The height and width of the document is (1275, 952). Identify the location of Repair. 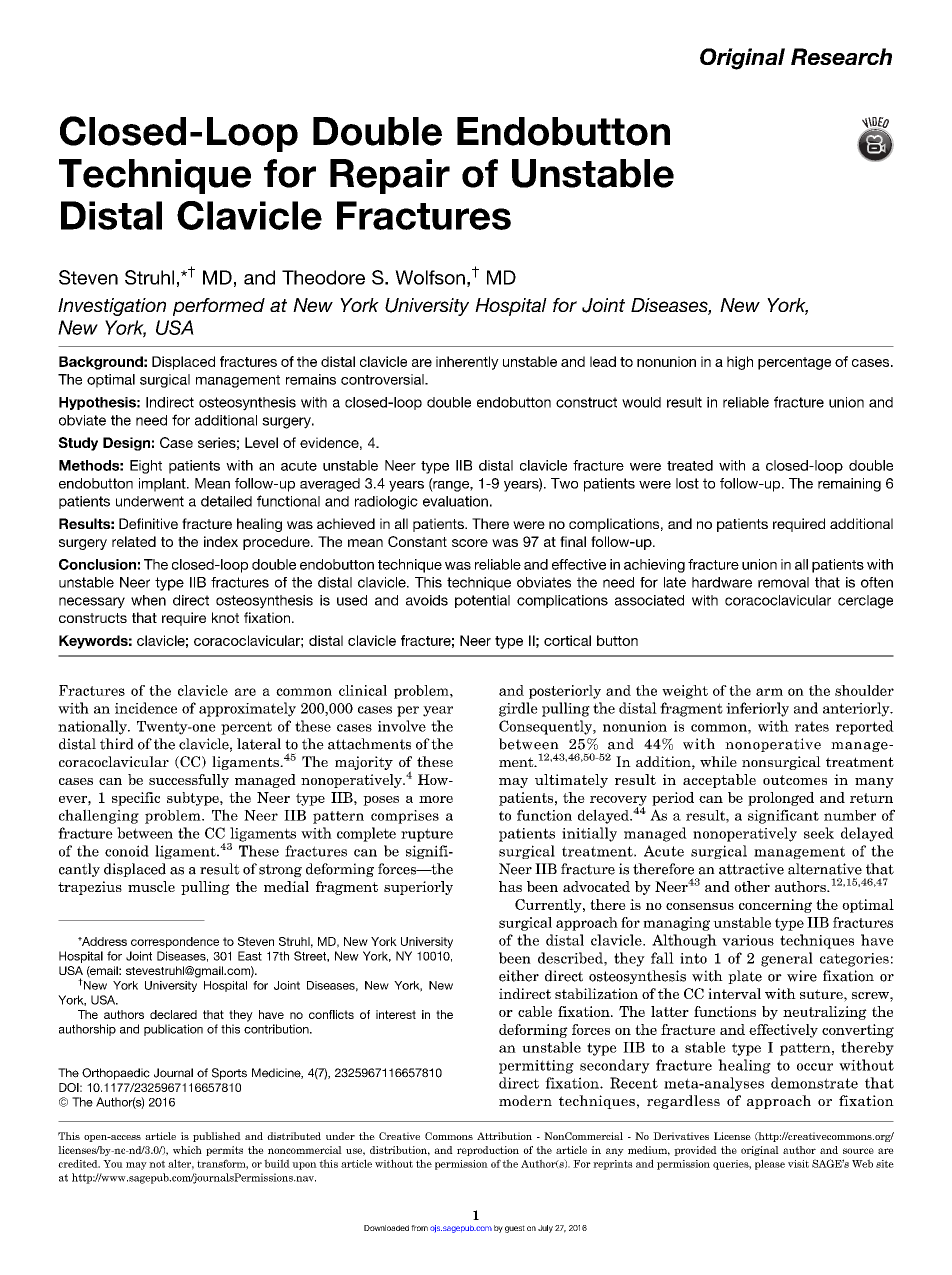
(390, 176).
